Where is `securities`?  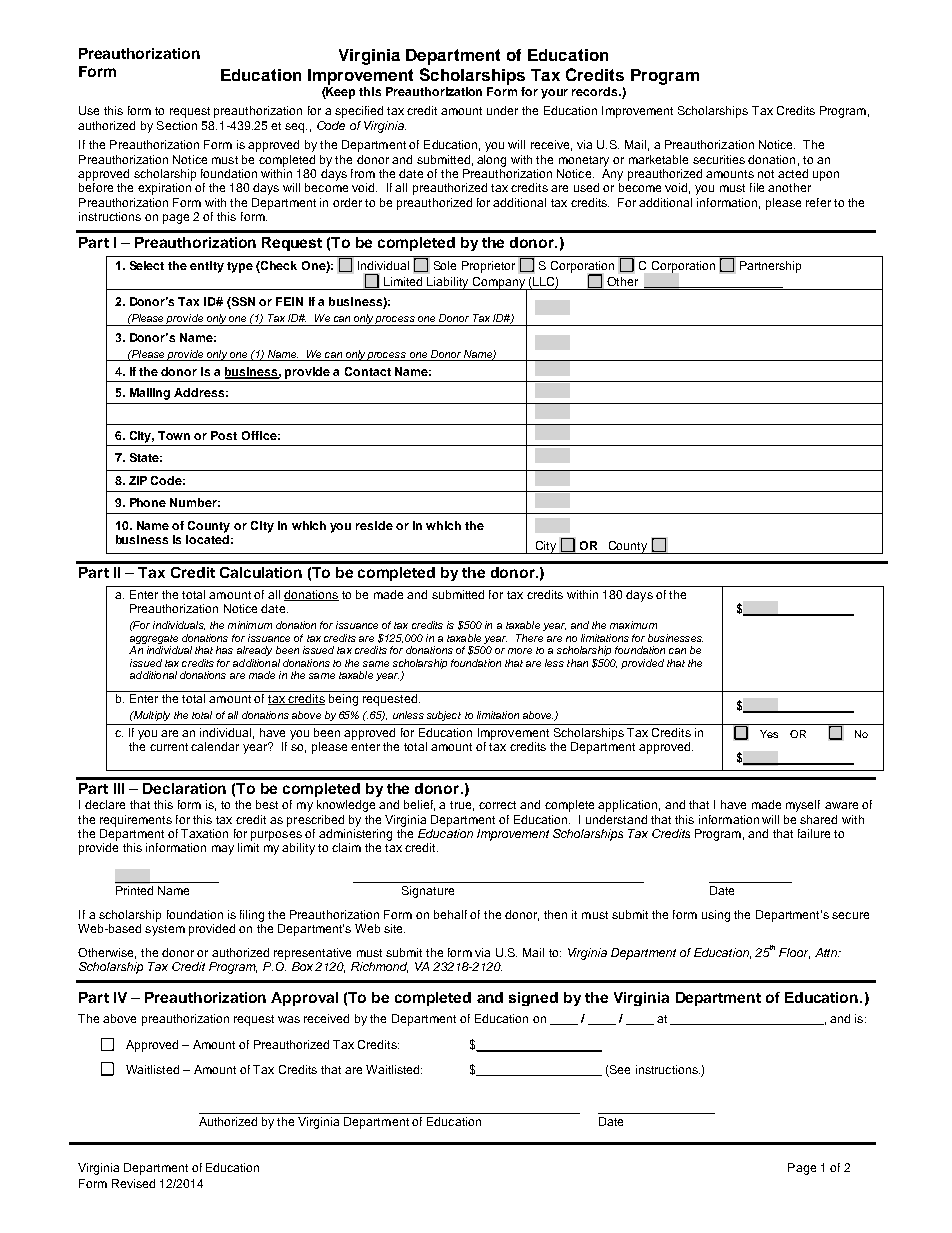
securities is located at coordinates (719, 159).
